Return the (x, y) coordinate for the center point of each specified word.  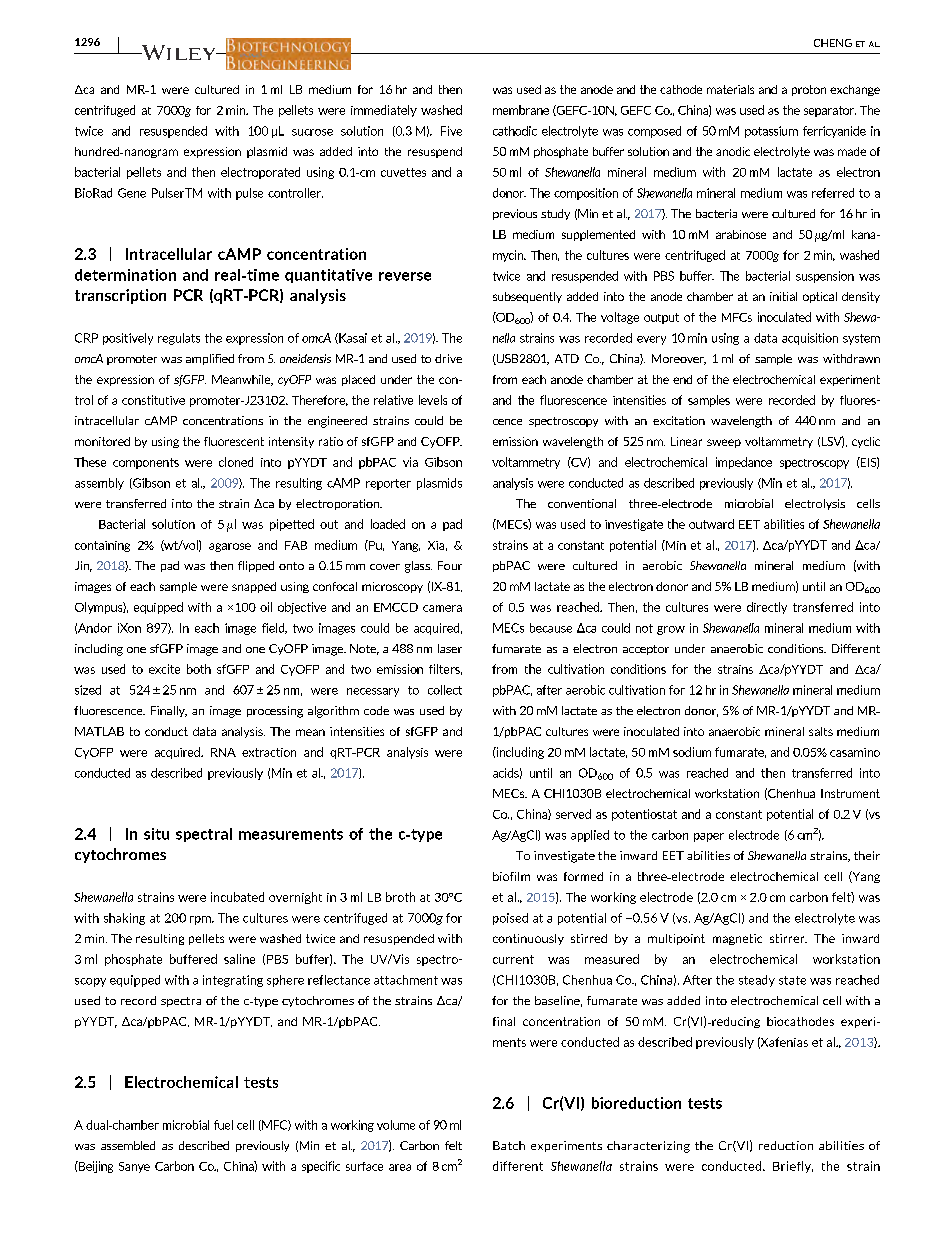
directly (767, 608)
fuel (223, 1125)
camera (442, 608)
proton (809, 90)
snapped (254, 587)
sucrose (312, 132)
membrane (521, 110)
